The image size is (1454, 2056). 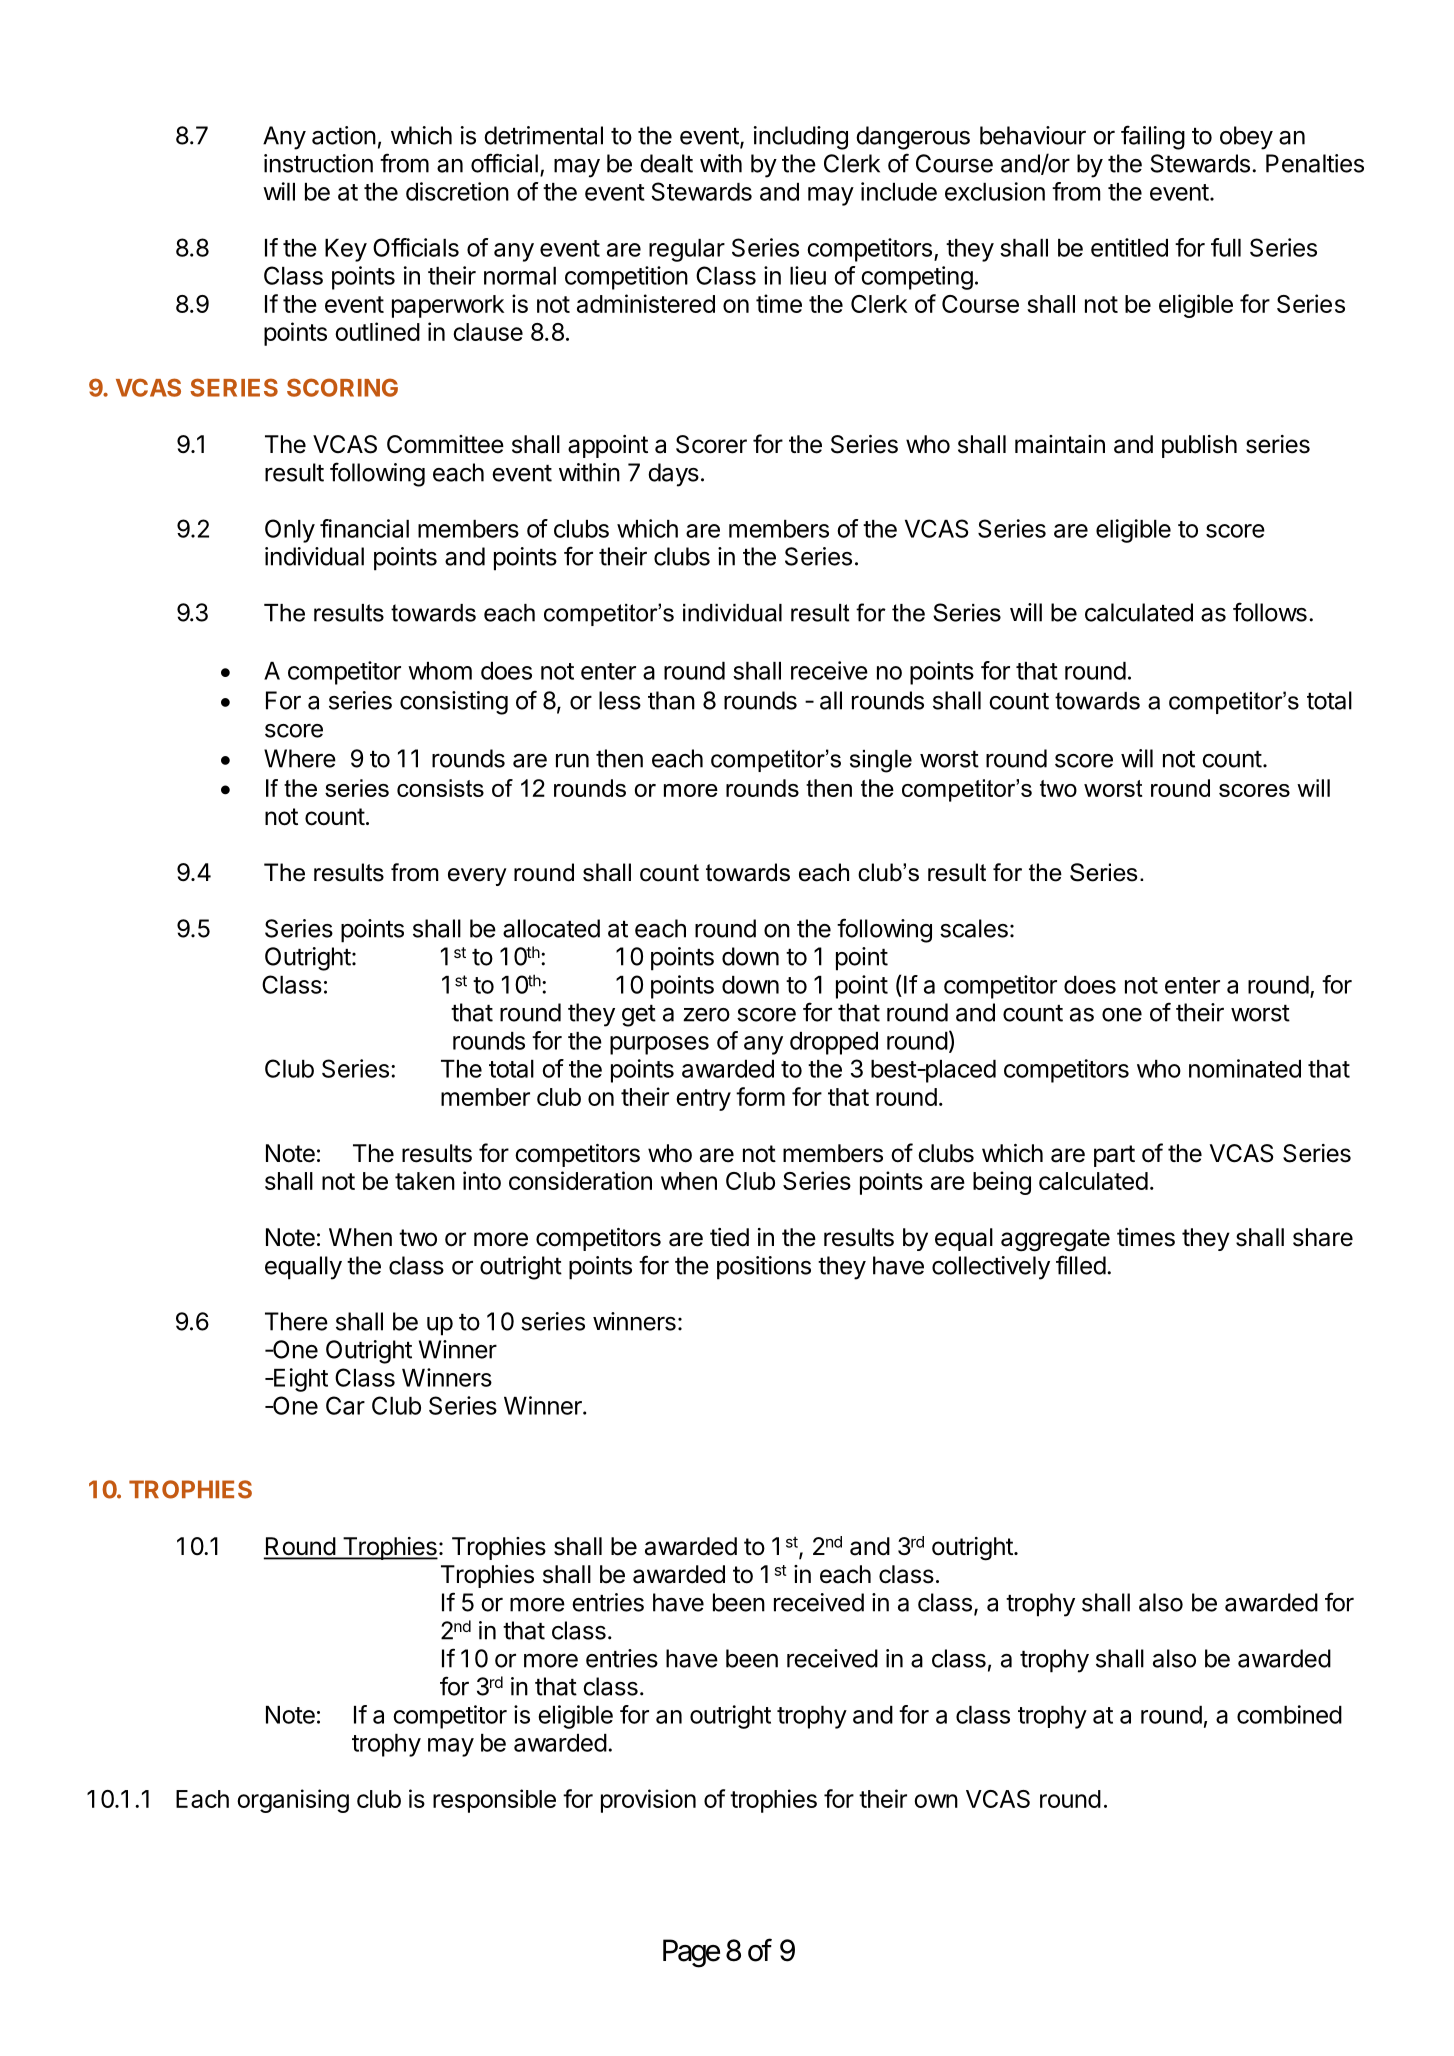 I want to click on nominated, so click(x=1245, y=1068).
